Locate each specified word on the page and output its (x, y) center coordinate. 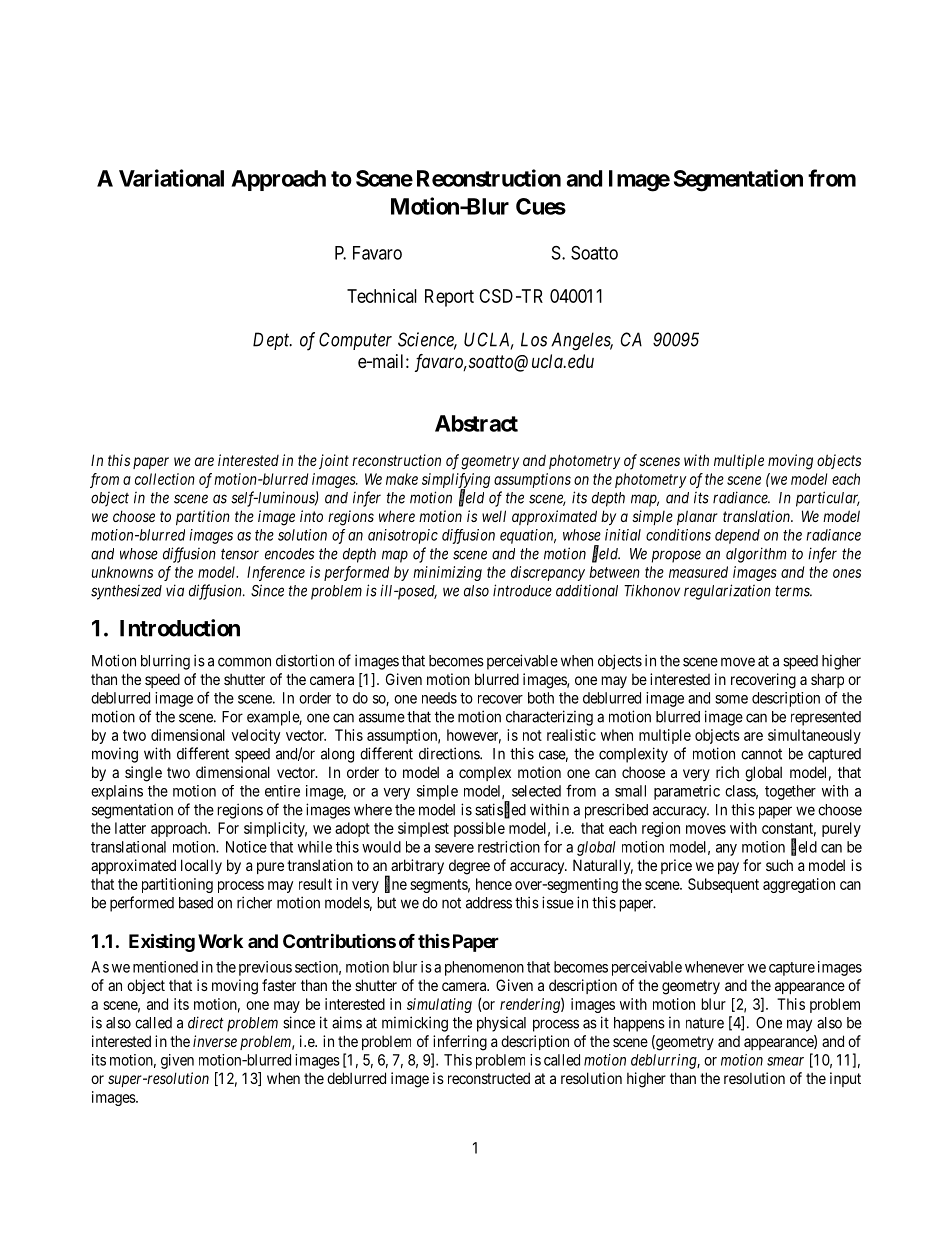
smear (785, 1061)
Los (534, 339)
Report (449, 298)
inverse (215, 1041)
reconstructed (489, 1078)
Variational (171, 178)
